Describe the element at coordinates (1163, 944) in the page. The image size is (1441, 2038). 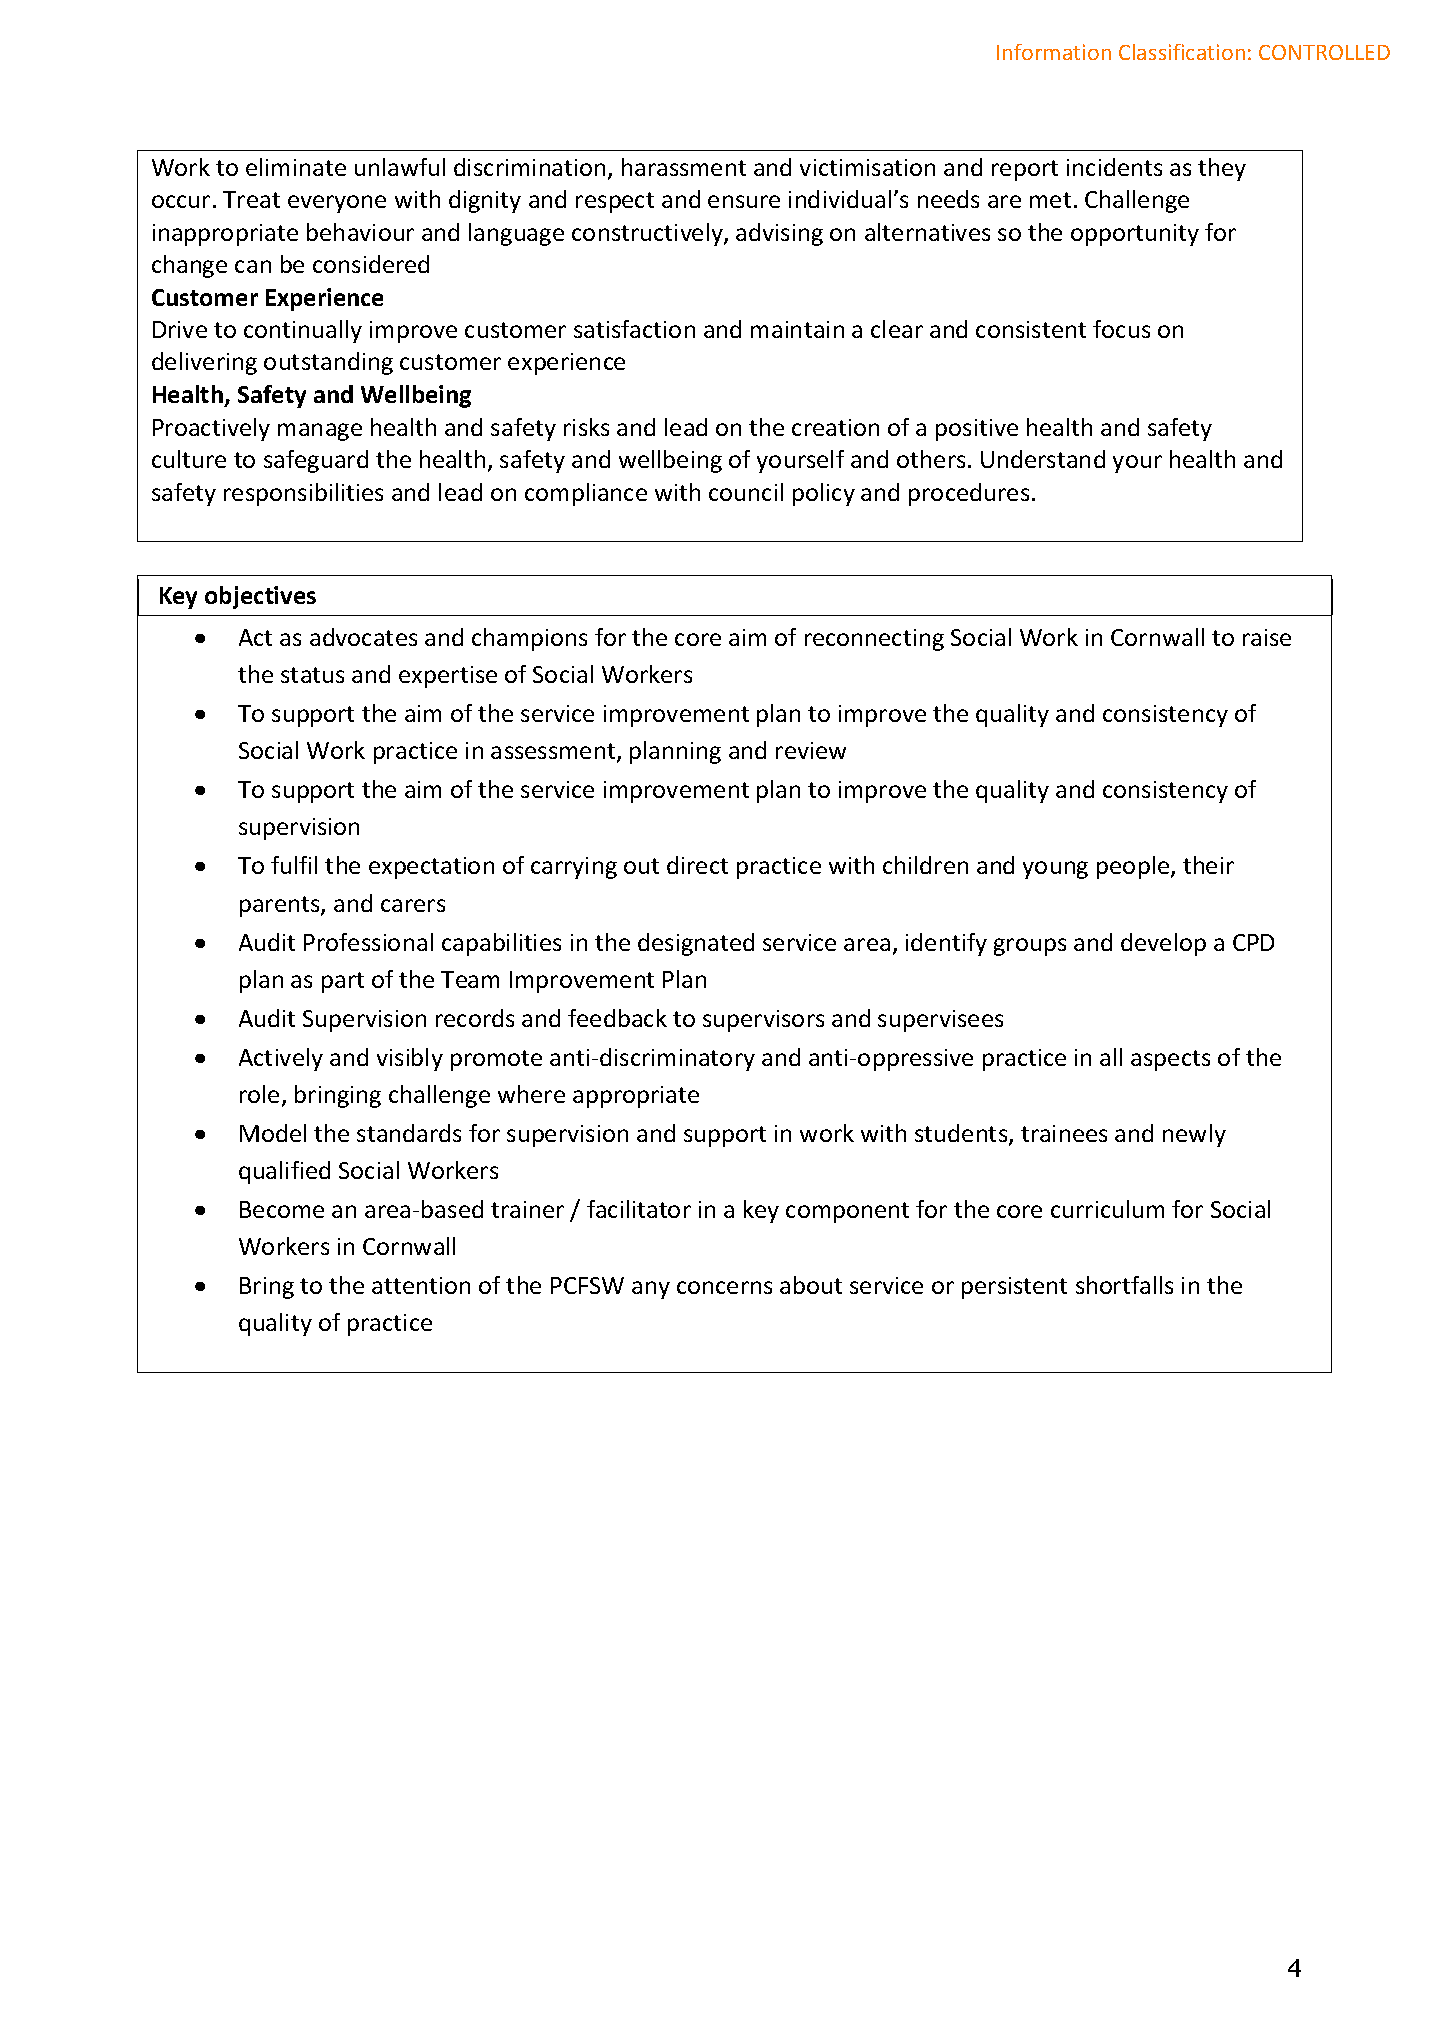
I see `develop` at that location.
